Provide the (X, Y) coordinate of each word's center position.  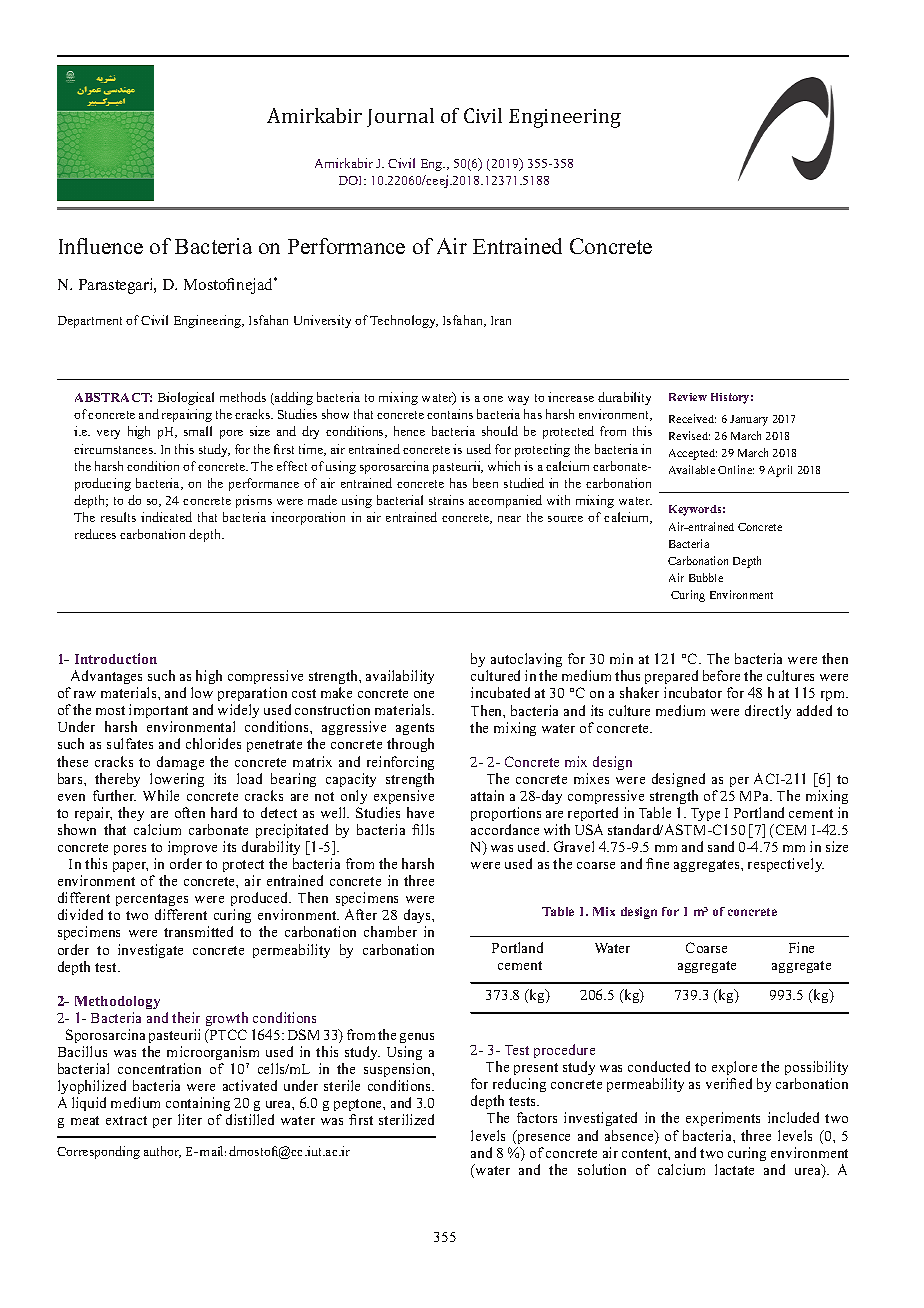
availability (400, 677)
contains (450, 414)
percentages (152, 902)
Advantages (106, 677)
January (749, 420)
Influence (101, 246)
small (198, 431)
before (721, 675)
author (162, 1152)
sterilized (406, 1119)
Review (688, 397)
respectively (786, 865)
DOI (352, 180)
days (419, 918)
